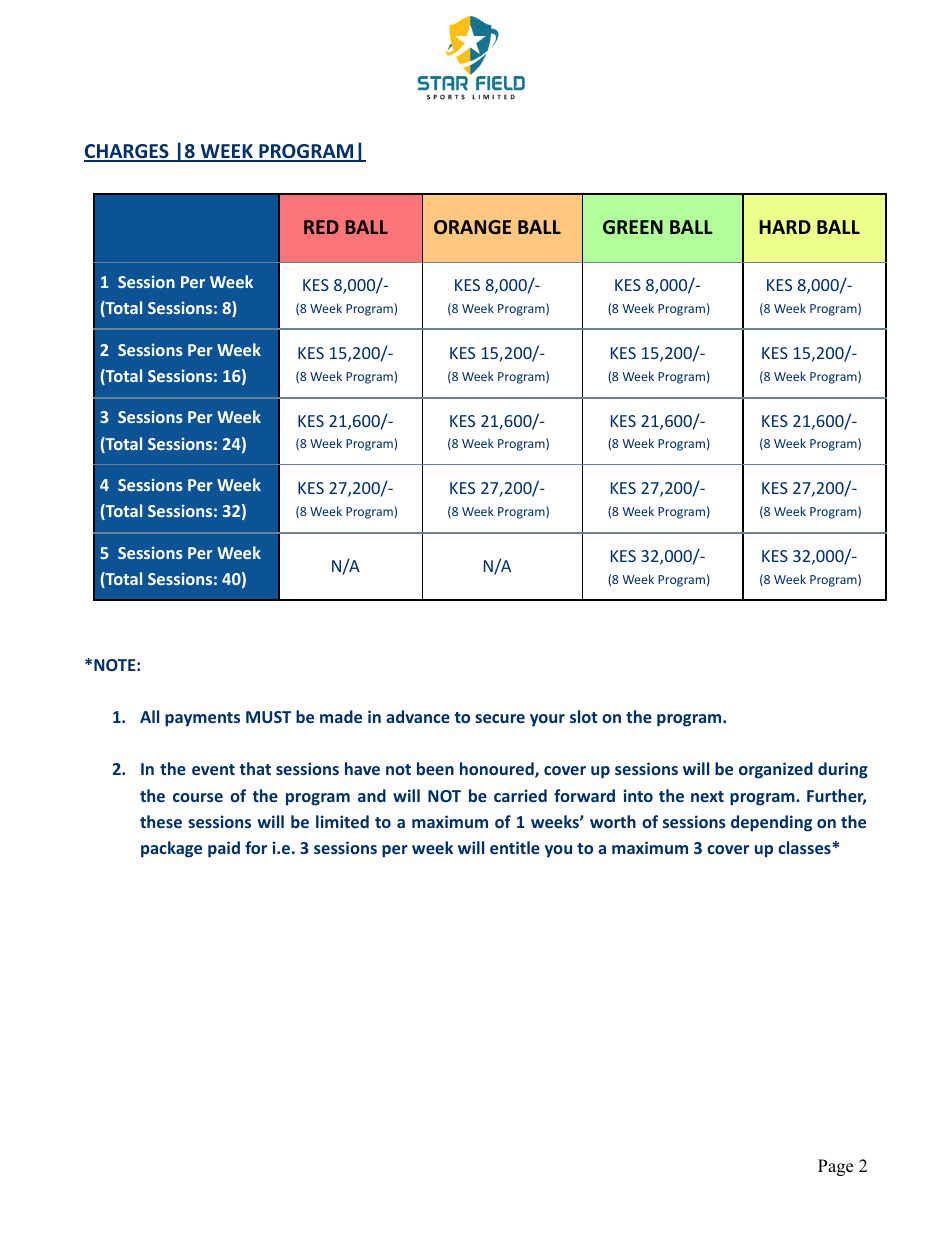 This screenshot has height=1233, width=952. Describe the element at coordinates (224, 849) in the screenshot. I see `paid` at that location.
